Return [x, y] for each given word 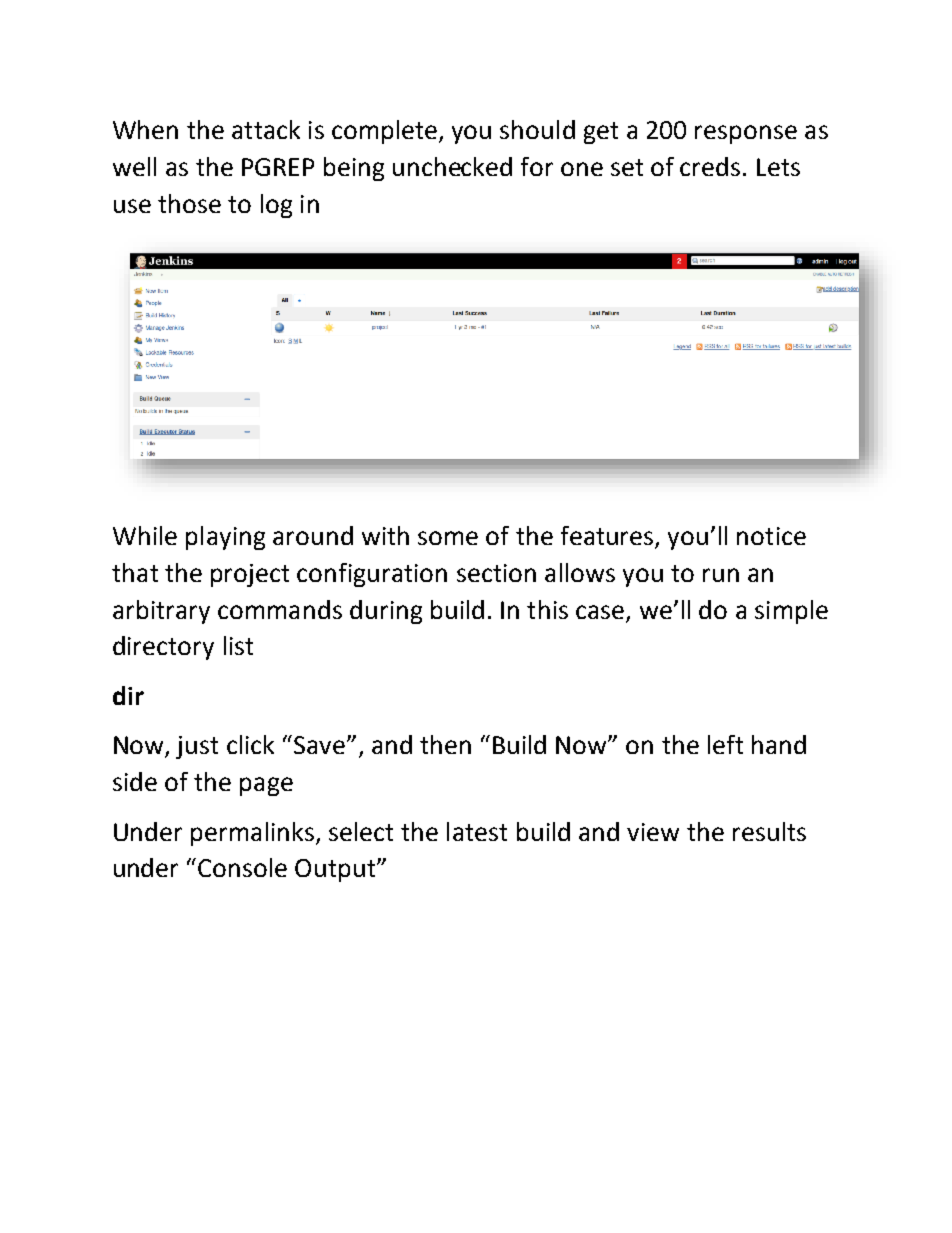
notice [771, 536]
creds [710, 166]
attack [266, 129]
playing [225, 538]
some [448, 538]
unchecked [452, 166]
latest [477, 831]
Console [242, 867]
